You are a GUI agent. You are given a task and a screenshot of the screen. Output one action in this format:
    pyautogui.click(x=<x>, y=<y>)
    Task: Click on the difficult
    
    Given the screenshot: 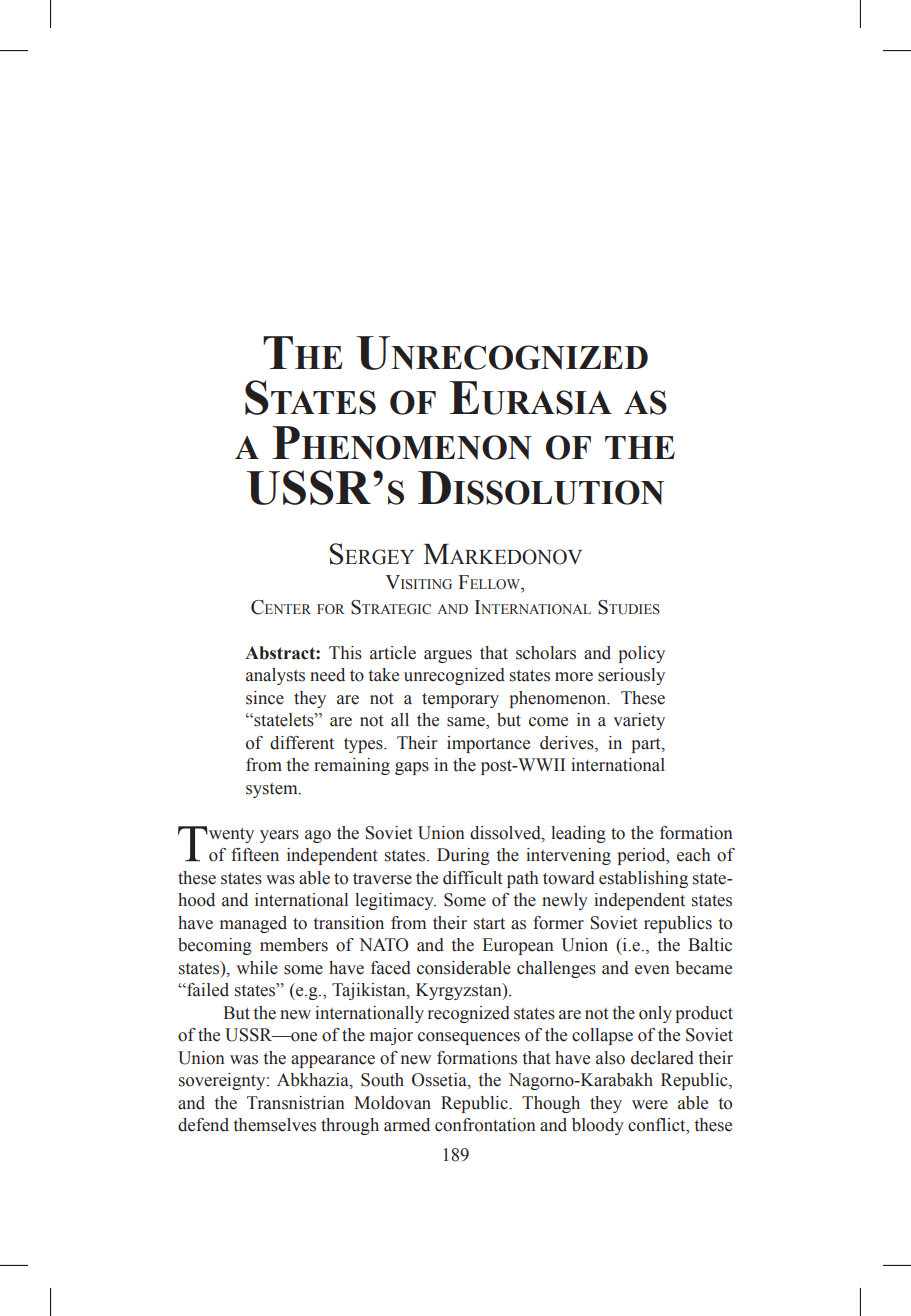 What is the action you would take?
    pyautogui.click(x=472, y=878)
